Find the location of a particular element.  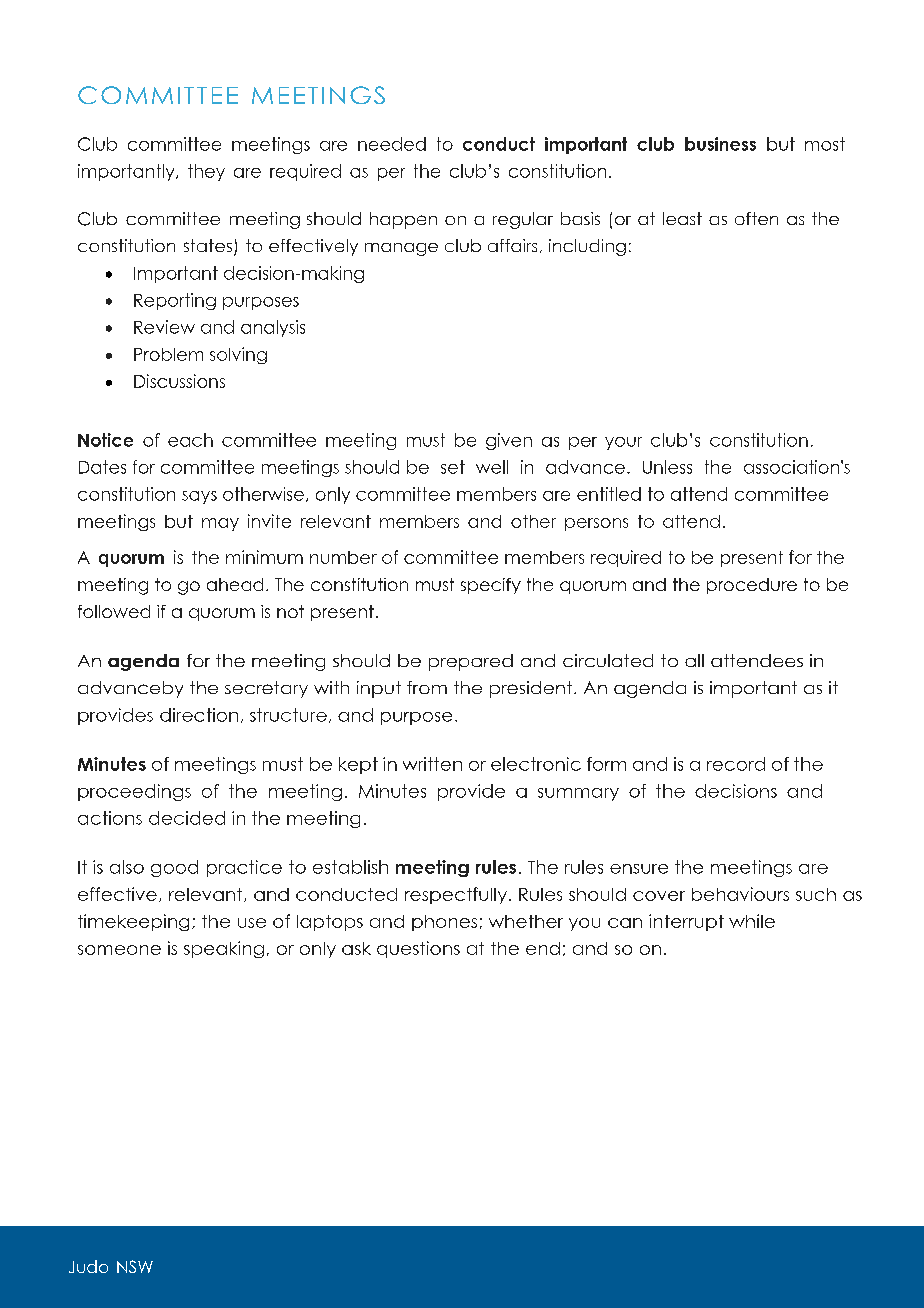

happen is located at coordinates (403, 220).
